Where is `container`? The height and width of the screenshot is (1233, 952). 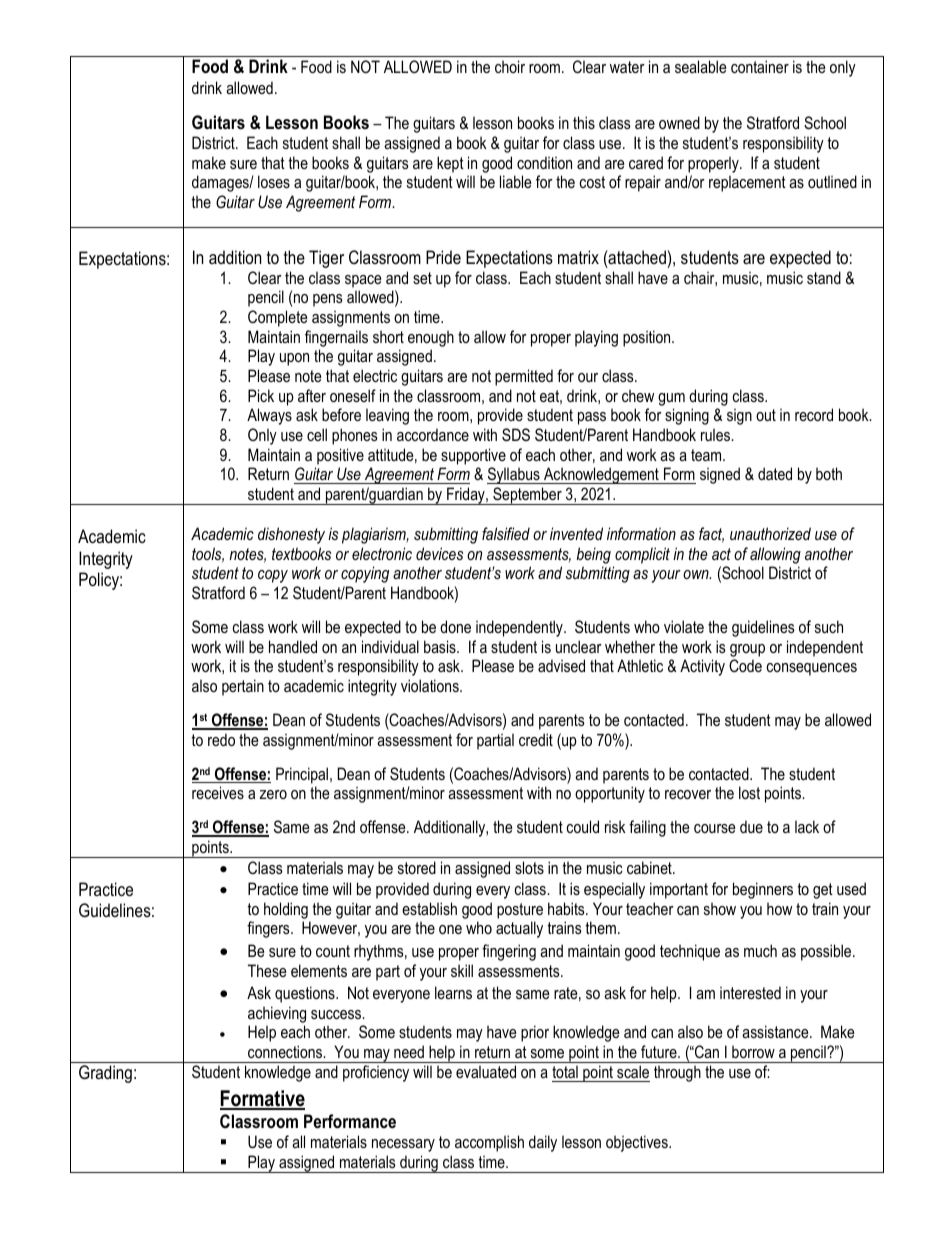
container is located at coordinates (760, 66).
